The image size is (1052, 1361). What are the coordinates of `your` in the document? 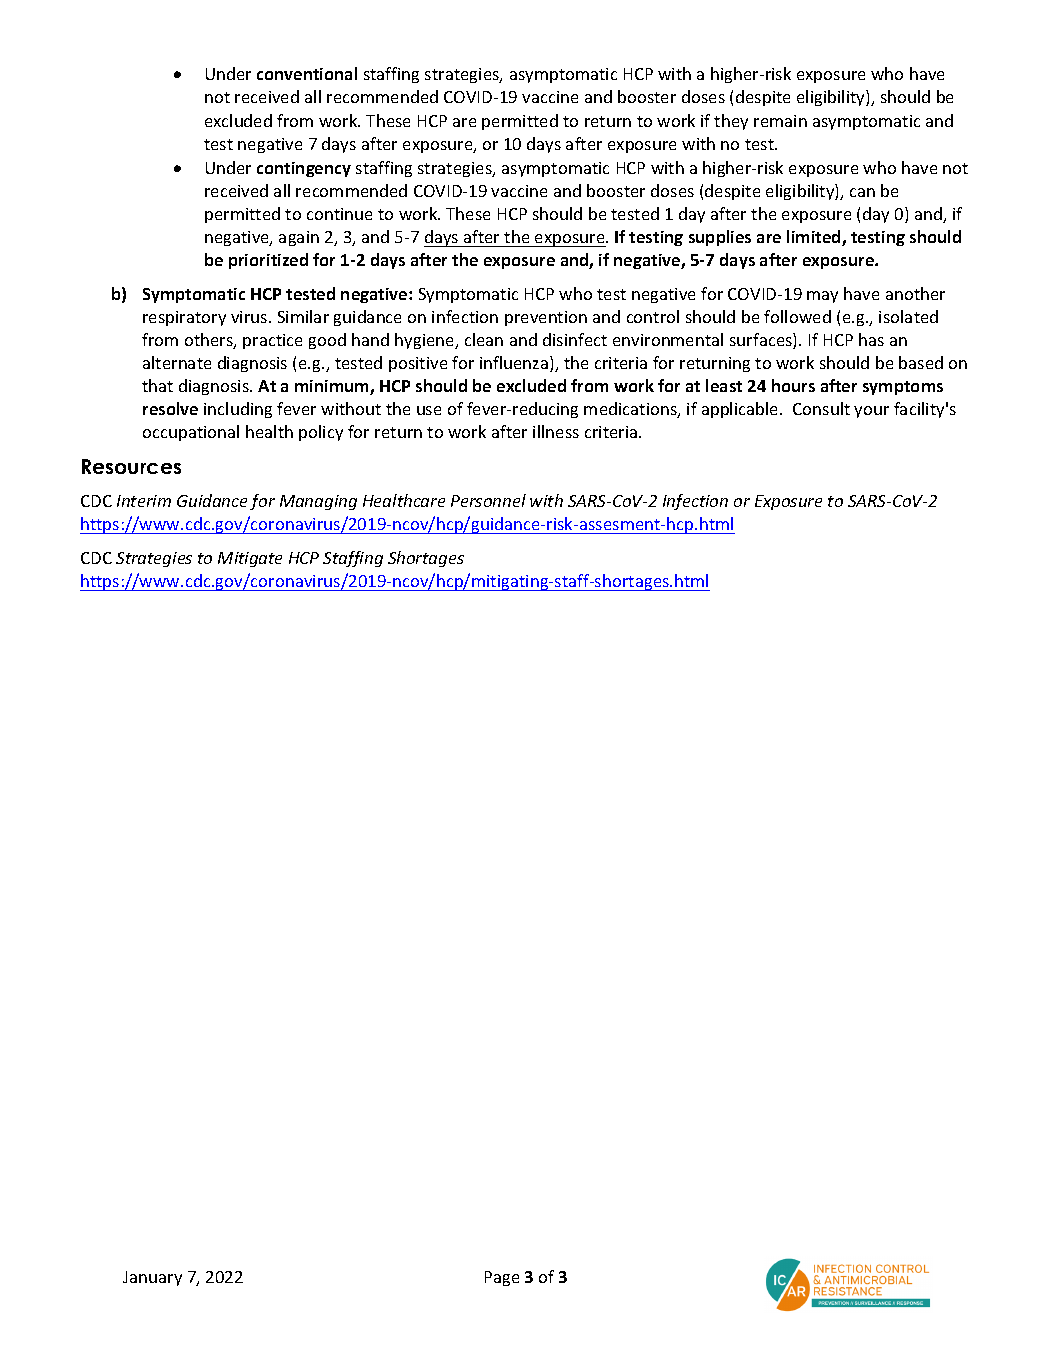 It's located at (871, 412).
